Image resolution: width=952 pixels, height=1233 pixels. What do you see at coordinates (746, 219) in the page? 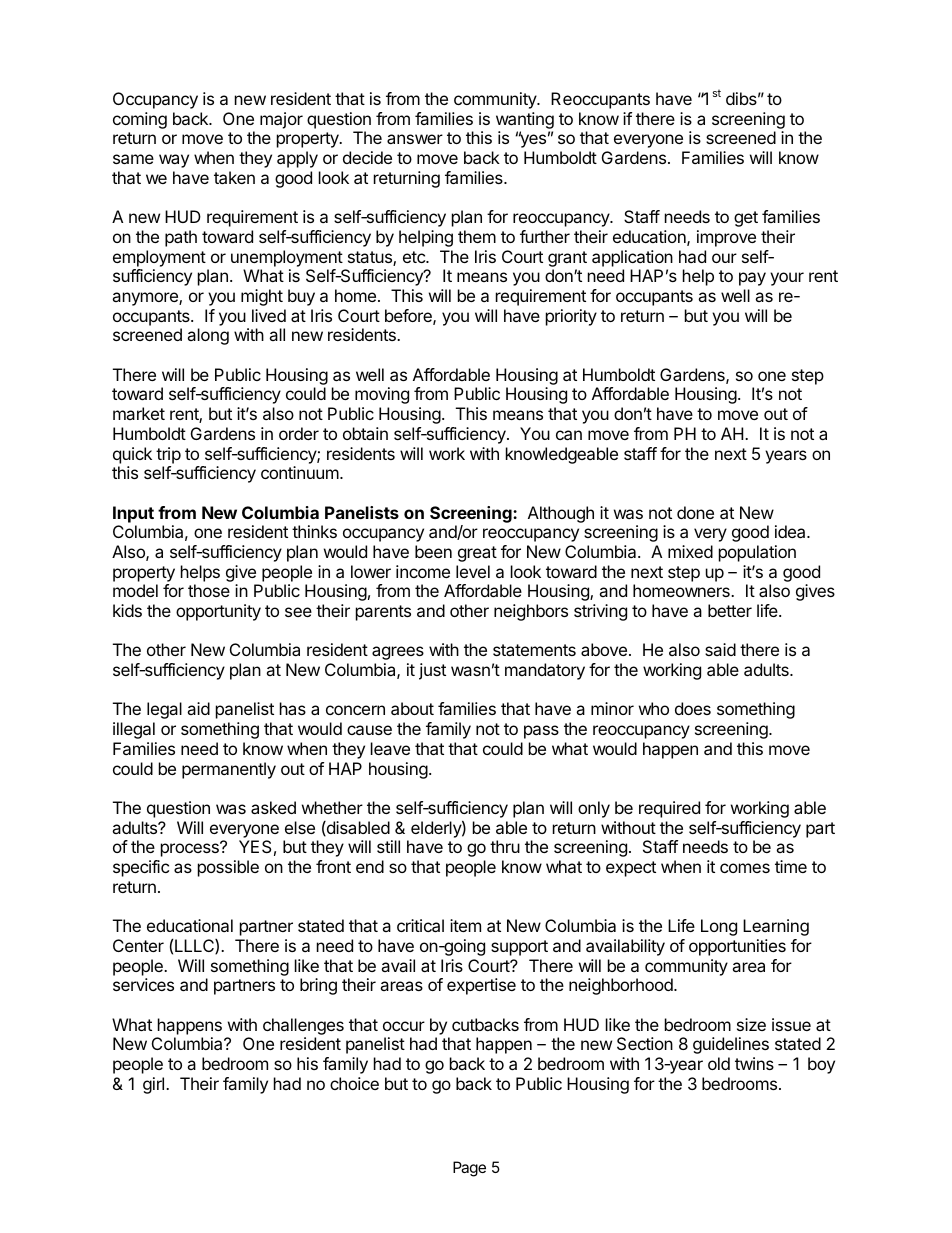
I see `get` at bounding box center [746, 219].
